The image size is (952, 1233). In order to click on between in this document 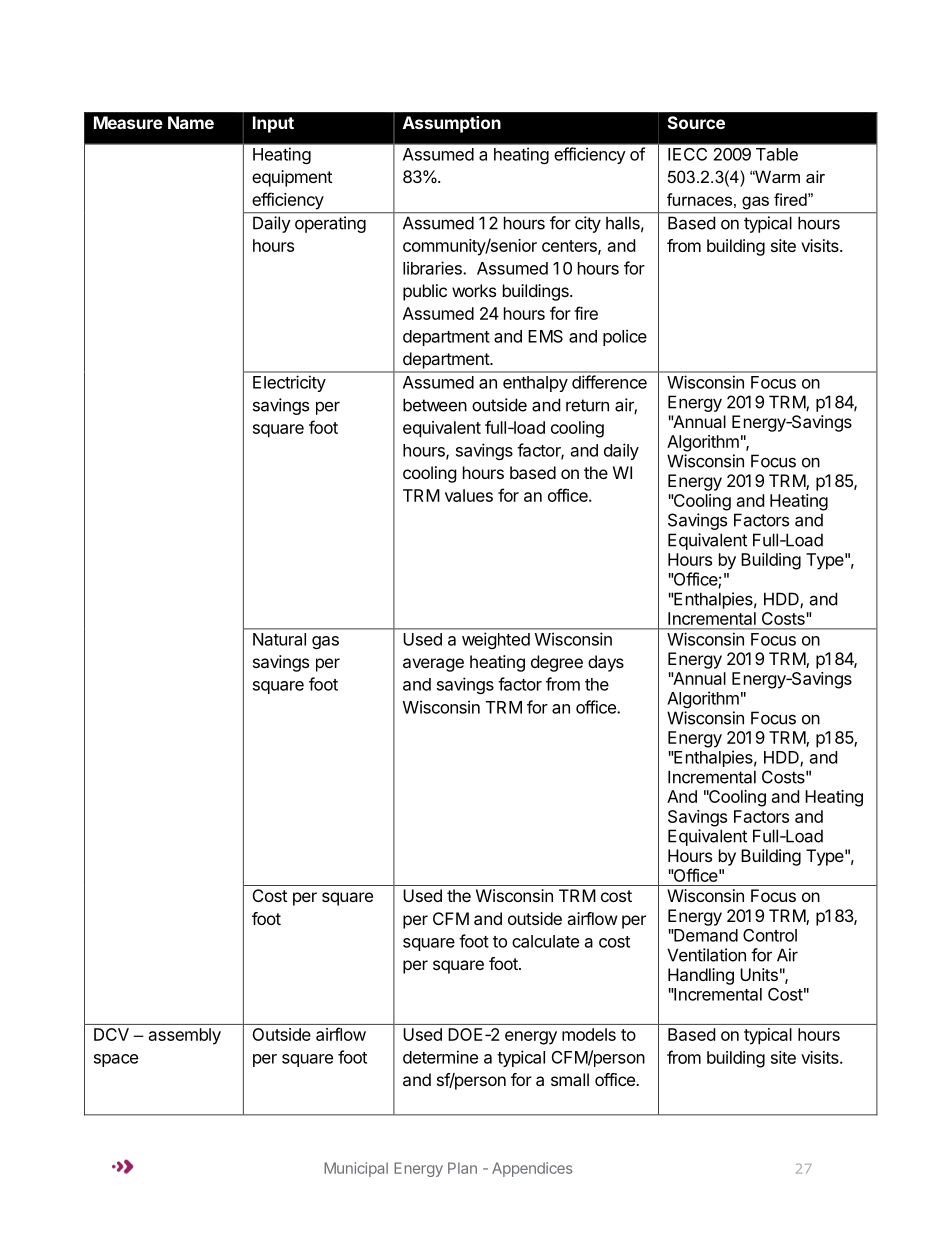, I will do `click(435, 405)`.
